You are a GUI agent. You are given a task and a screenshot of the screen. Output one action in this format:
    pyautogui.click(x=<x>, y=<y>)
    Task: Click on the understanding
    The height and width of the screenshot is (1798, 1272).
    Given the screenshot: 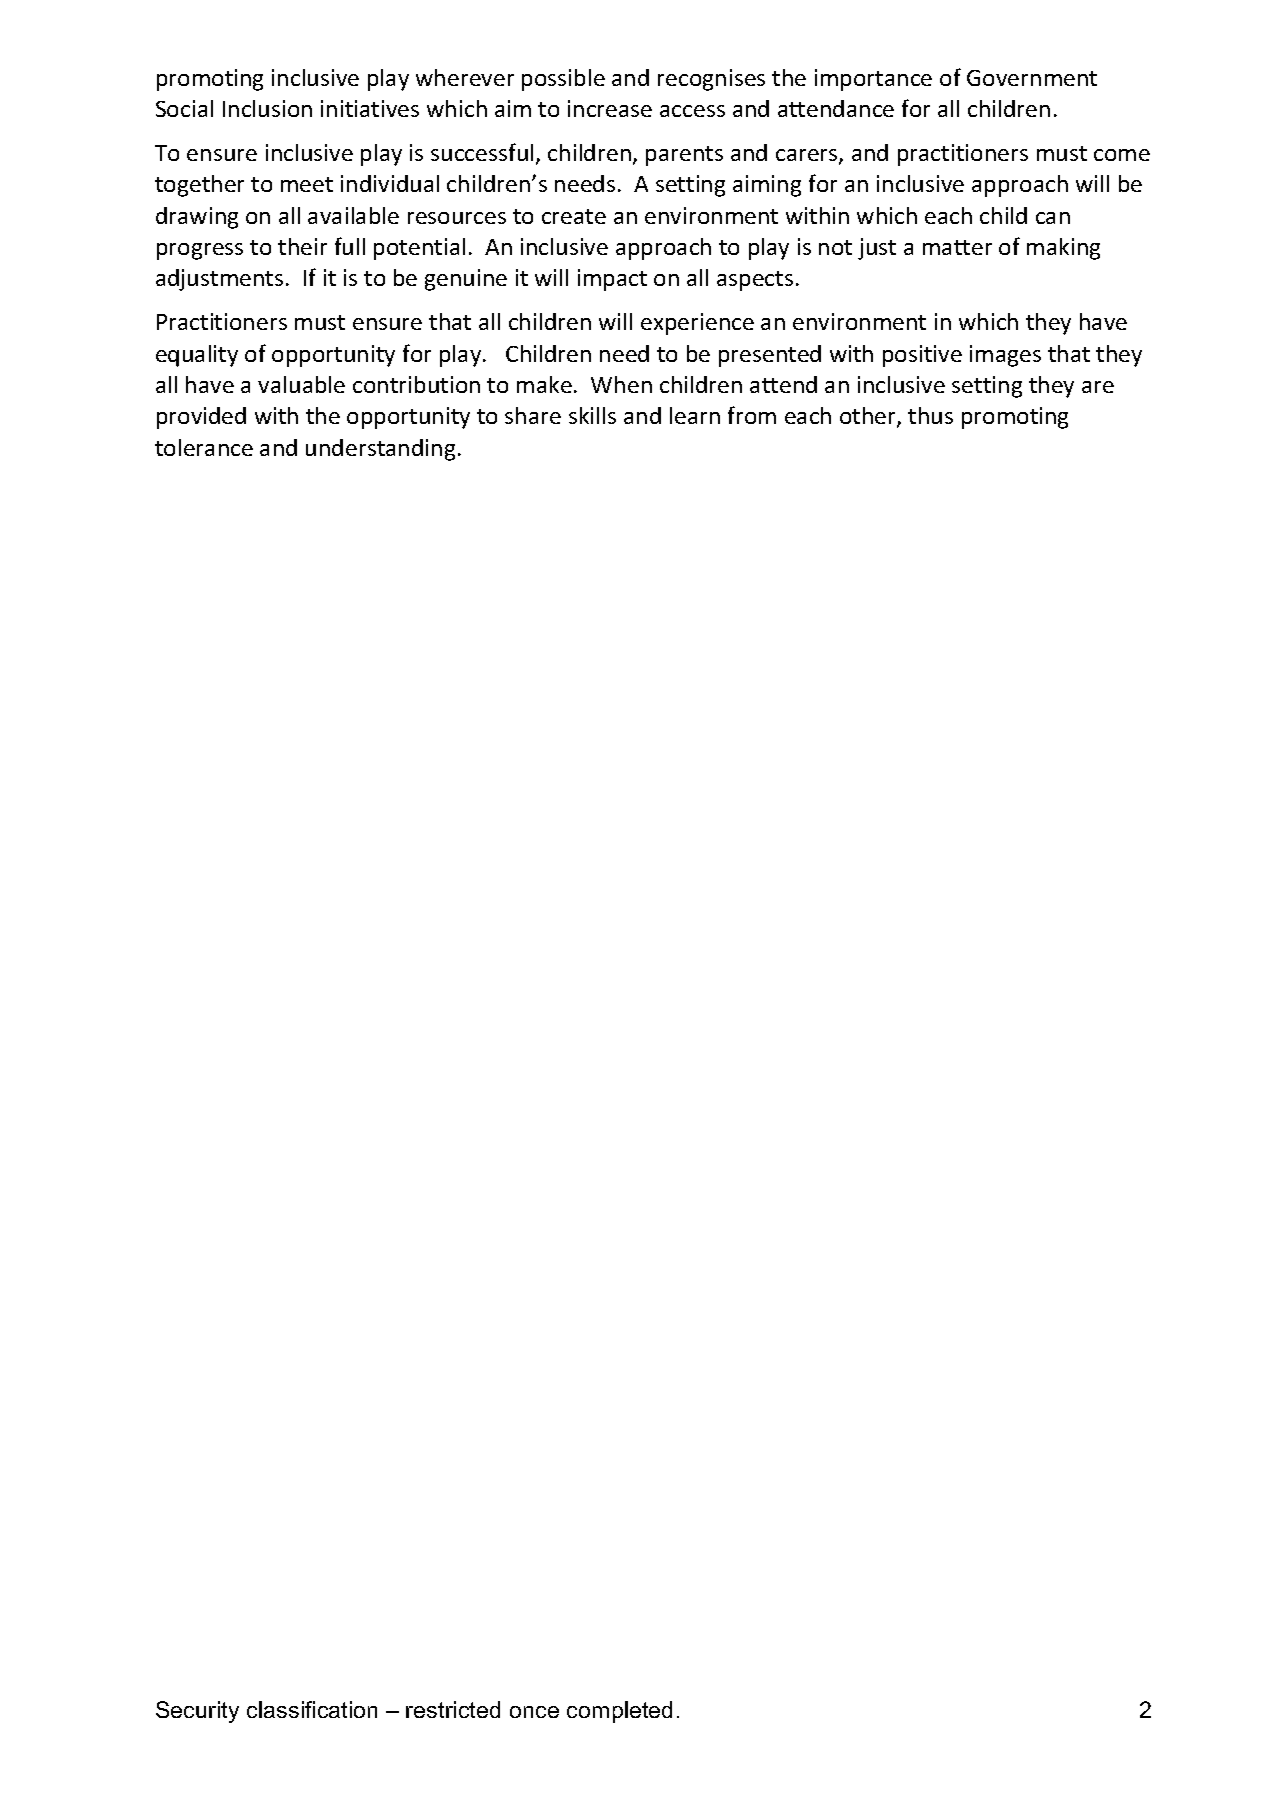 What is the action you would take?
    pyautogui.click(x=380, y=450)
